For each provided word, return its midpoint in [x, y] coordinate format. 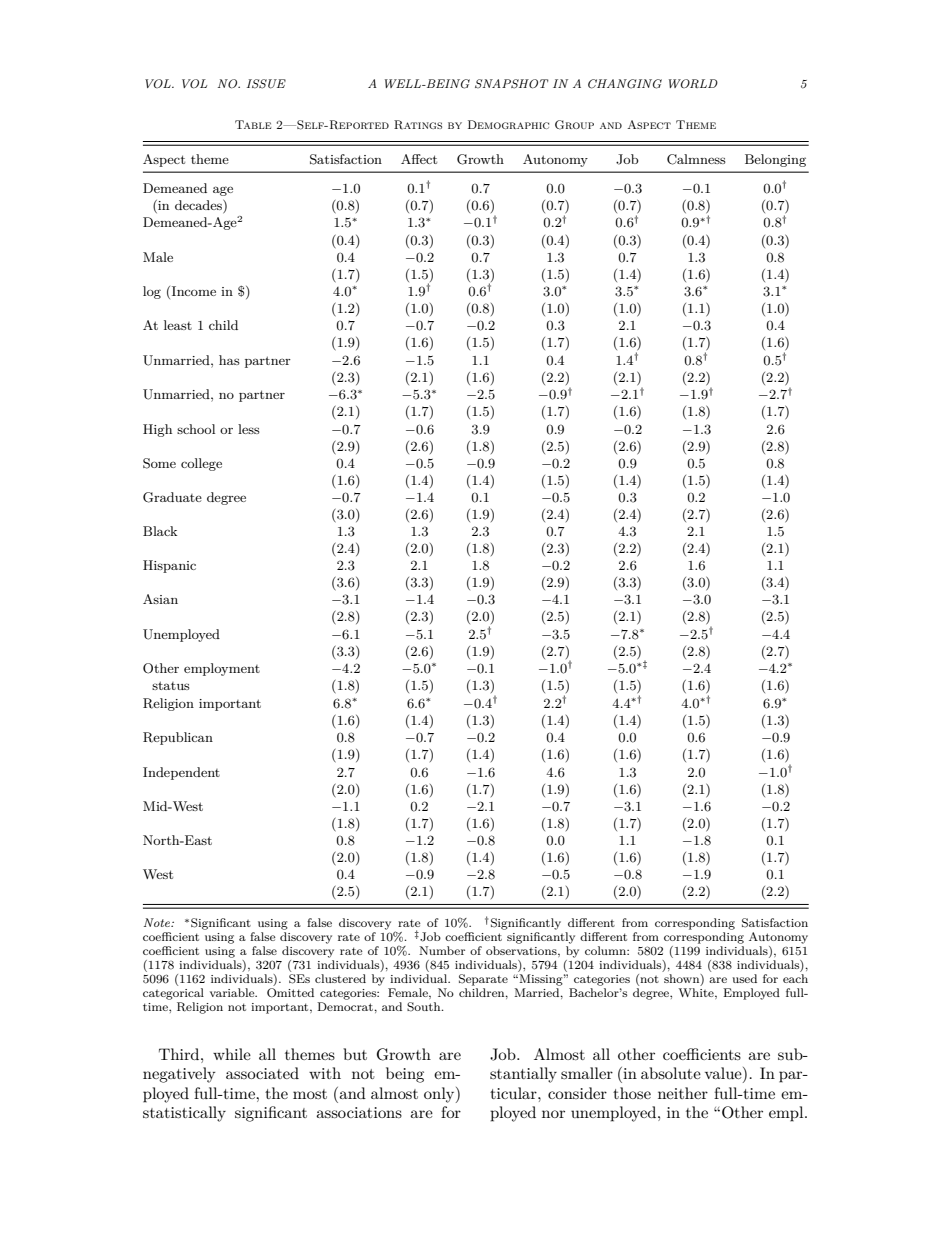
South [425, 1007]
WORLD [693, 83]
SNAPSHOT [512, 84]
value [724, 1074]
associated [262, 1073]
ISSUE [266, 84]
